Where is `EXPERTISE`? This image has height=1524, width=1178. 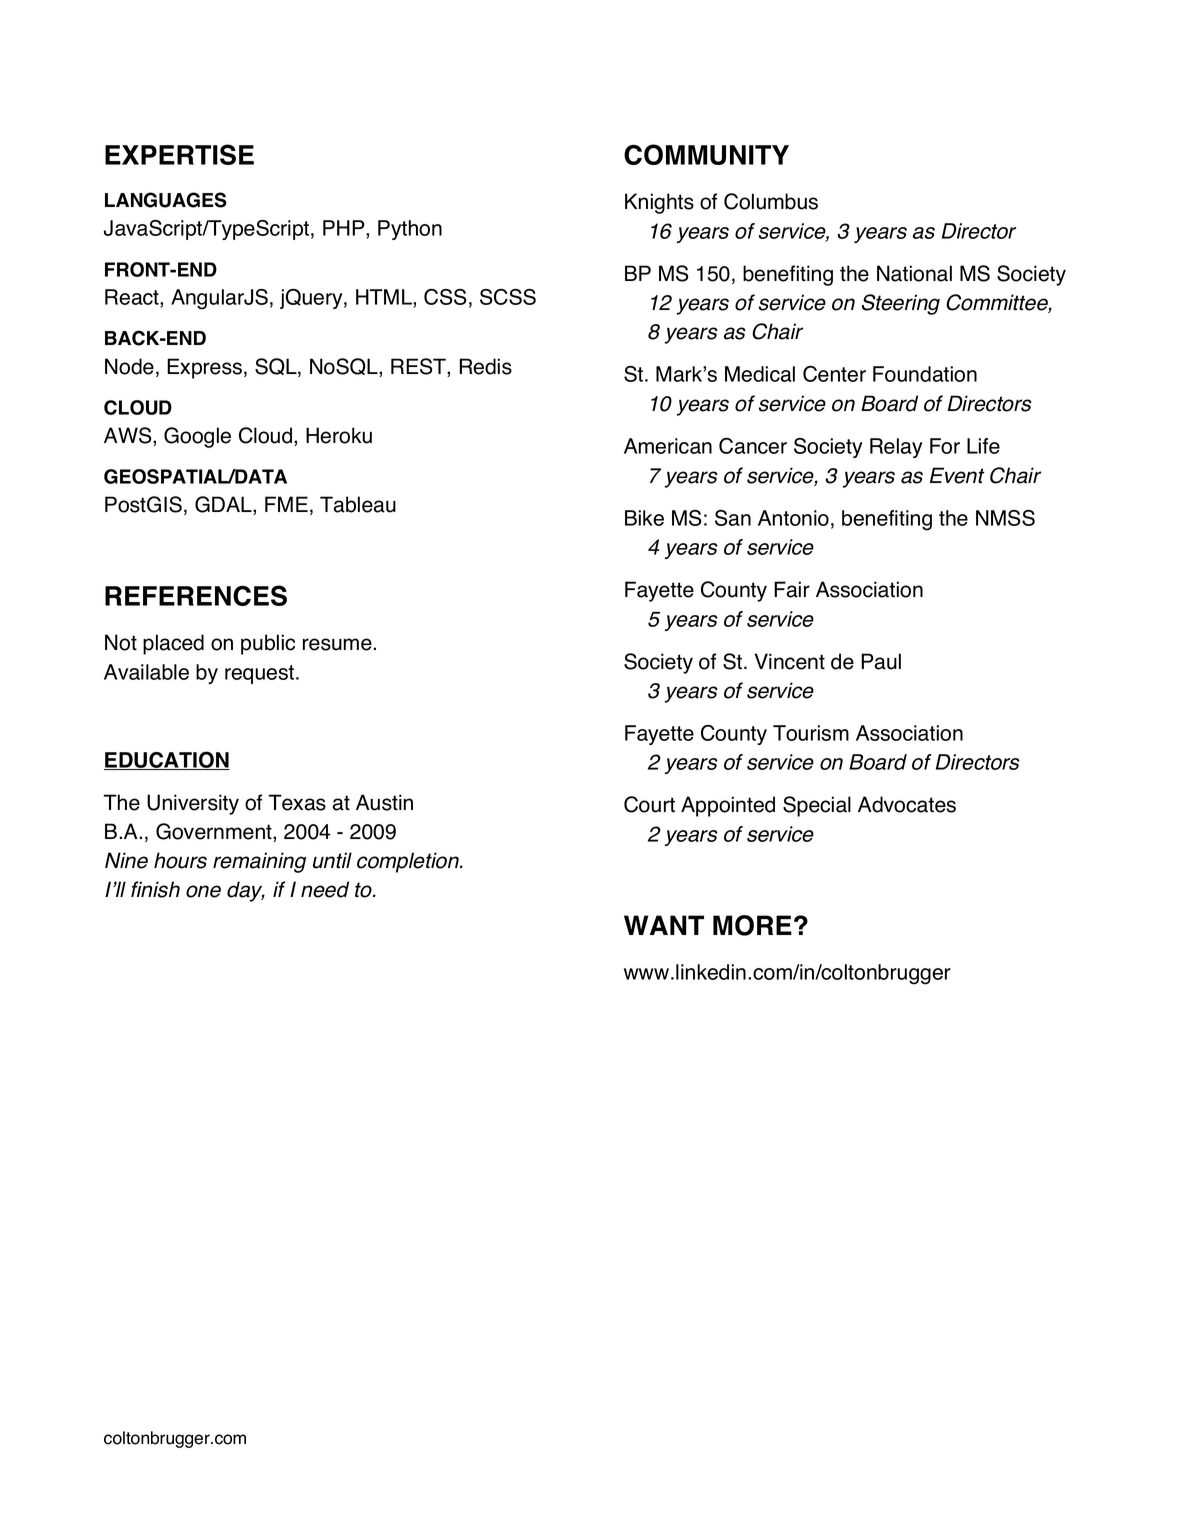
EXPERTISE is located at coordinates (179, 154).
